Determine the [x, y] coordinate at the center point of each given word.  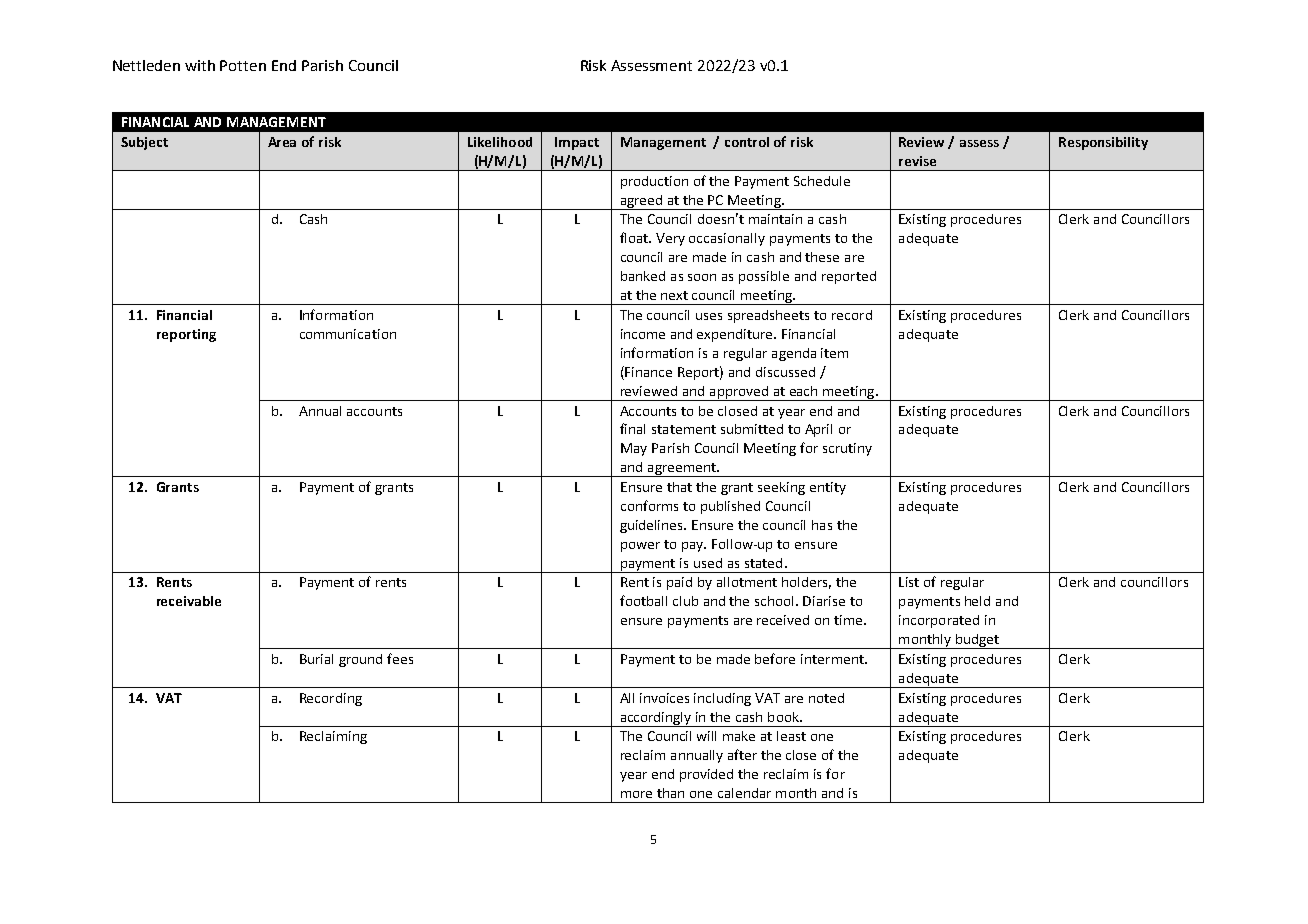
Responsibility [1103, 143]
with [200, 65]
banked [643, 276]
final [632, 428]
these [822, 257]
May [634, 449]
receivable [189, 601]
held [977, 601]
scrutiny [847, 449]
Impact [577, 143]
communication [348, 334]
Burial [316, 659]
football [643, 600]
